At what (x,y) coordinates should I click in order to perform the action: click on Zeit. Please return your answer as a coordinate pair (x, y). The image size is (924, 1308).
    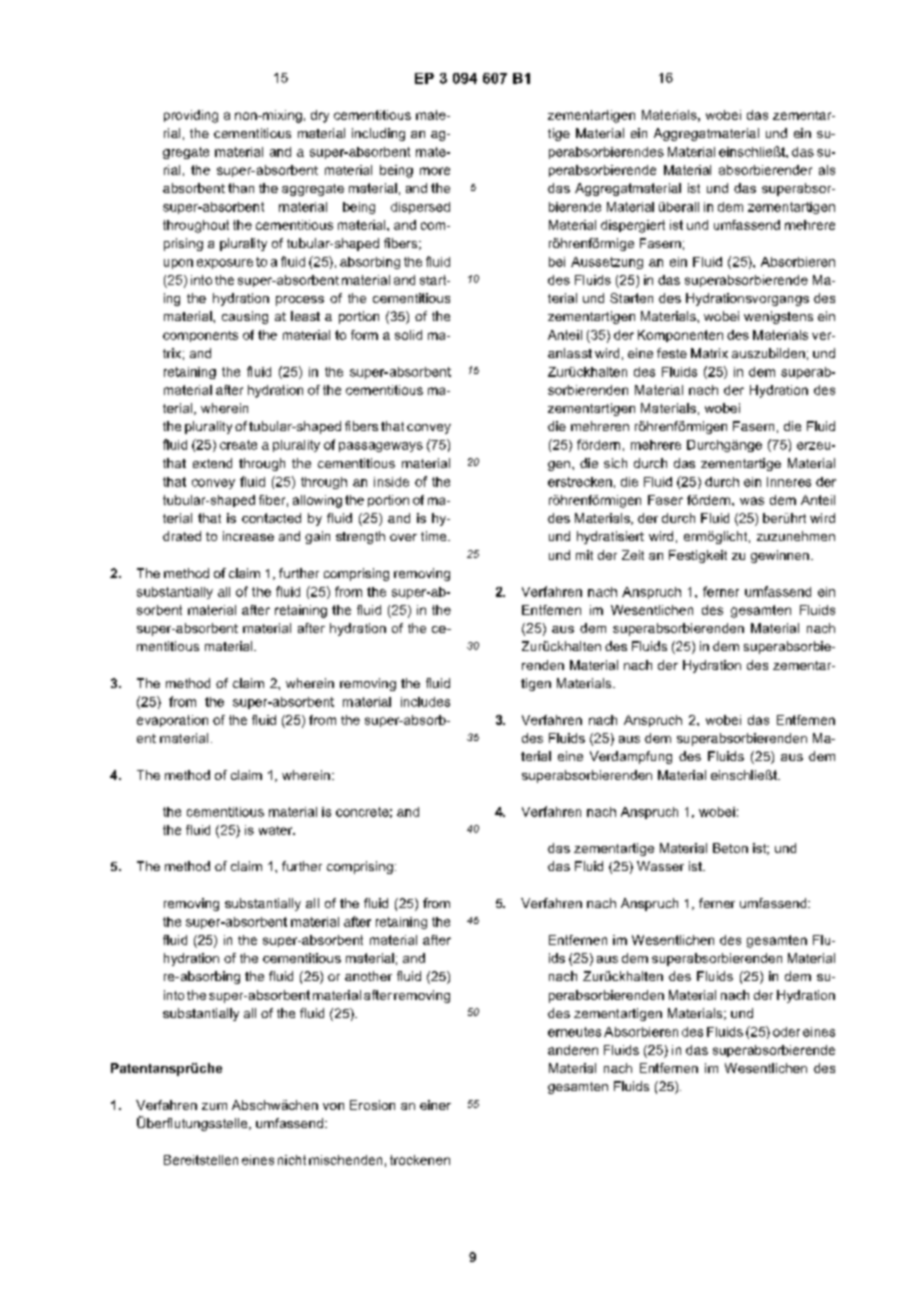
    Looking at the image, I should click on (633, 555).
